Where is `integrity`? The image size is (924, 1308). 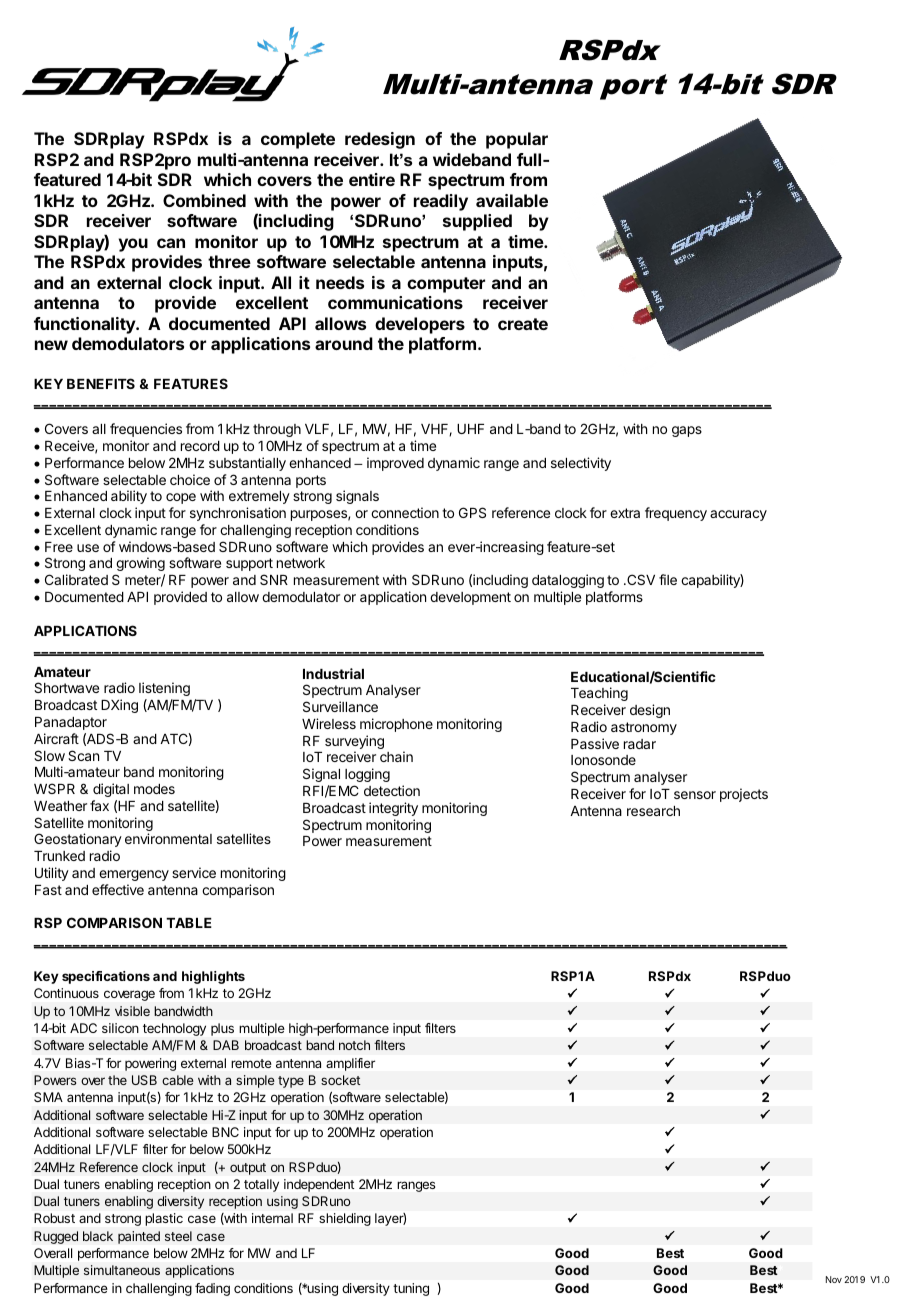
integrity is located at coordinates (393, 809).
